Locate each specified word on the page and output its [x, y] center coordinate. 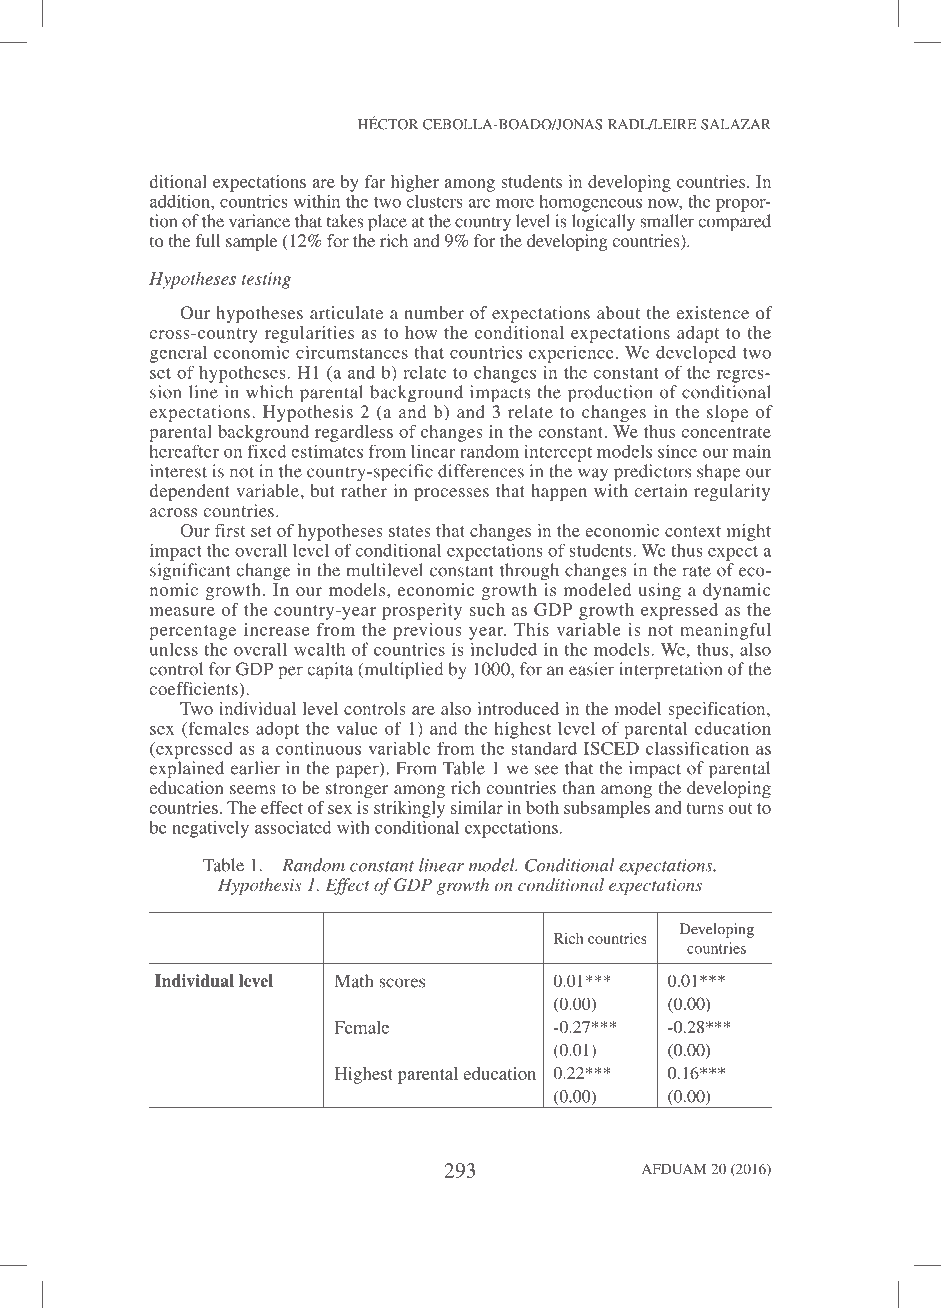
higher [415, 183]
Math [354, 981]
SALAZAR [736, 124]
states [410, 531]
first [230, 530]
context [693, 531]
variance [259, 221]
